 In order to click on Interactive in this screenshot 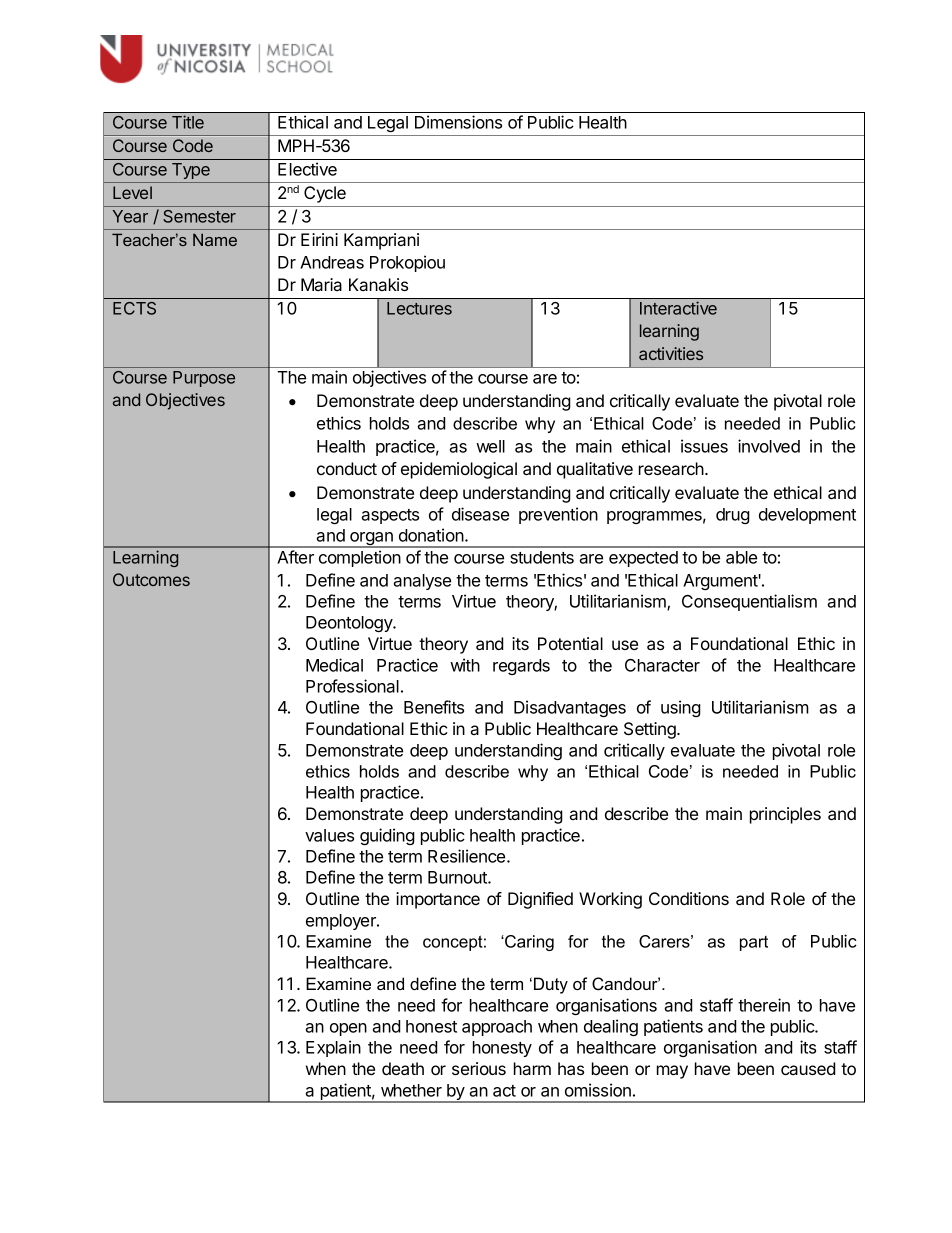, I will do `click(678, 308)`.
